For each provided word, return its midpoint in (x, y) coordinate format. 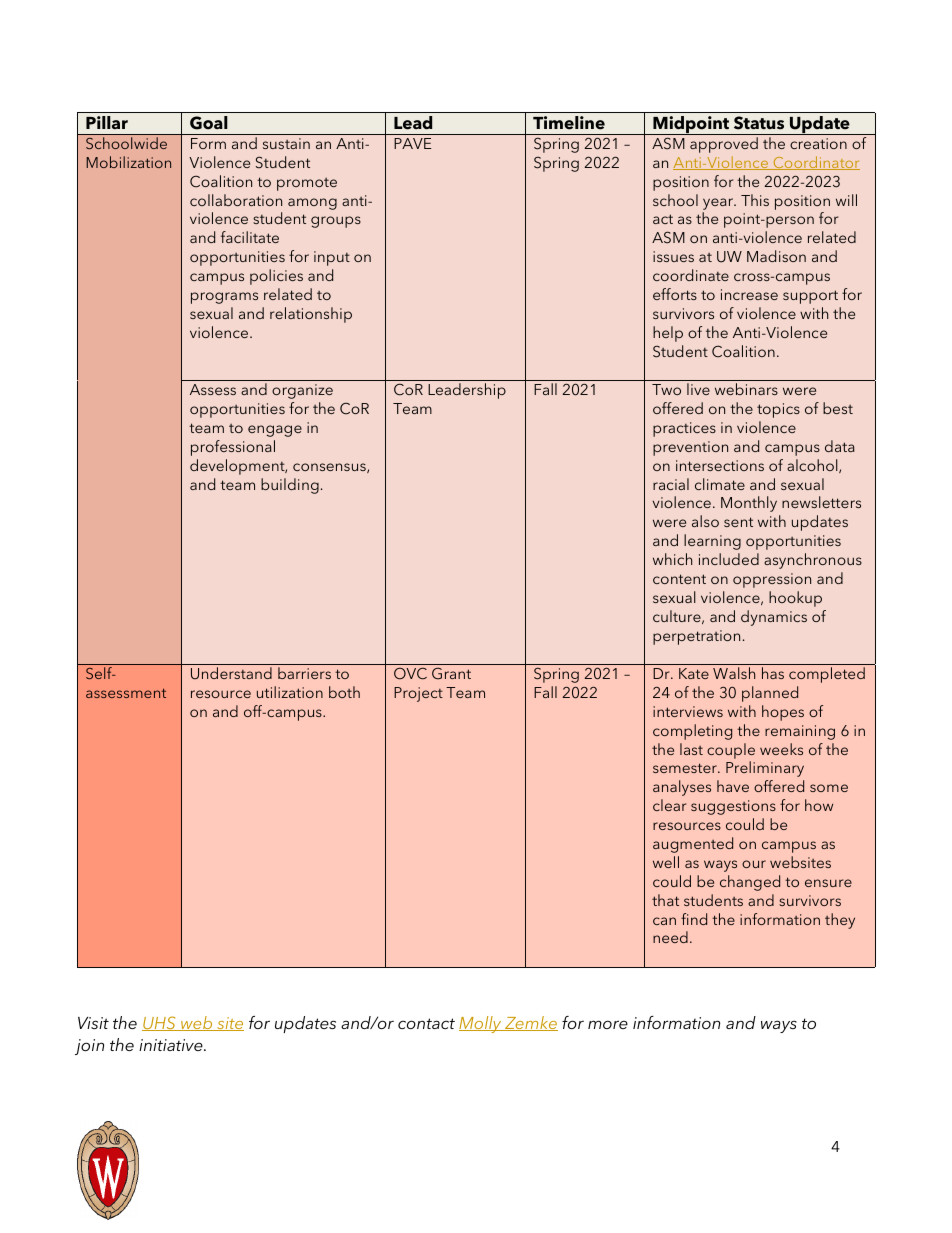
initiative (172, 1045)
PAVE (412, 143)
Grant (451, 673)
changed (750, 883)
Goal (209, 123)
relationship (311, 315)
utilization (290, 692)
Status (759, 123)
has (773, 673)
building (290, 486)
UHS (160, 1023)
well (666, 862)
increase (749, 294)
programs (224, 298)
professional (233, 448)
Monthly (749, 504)
